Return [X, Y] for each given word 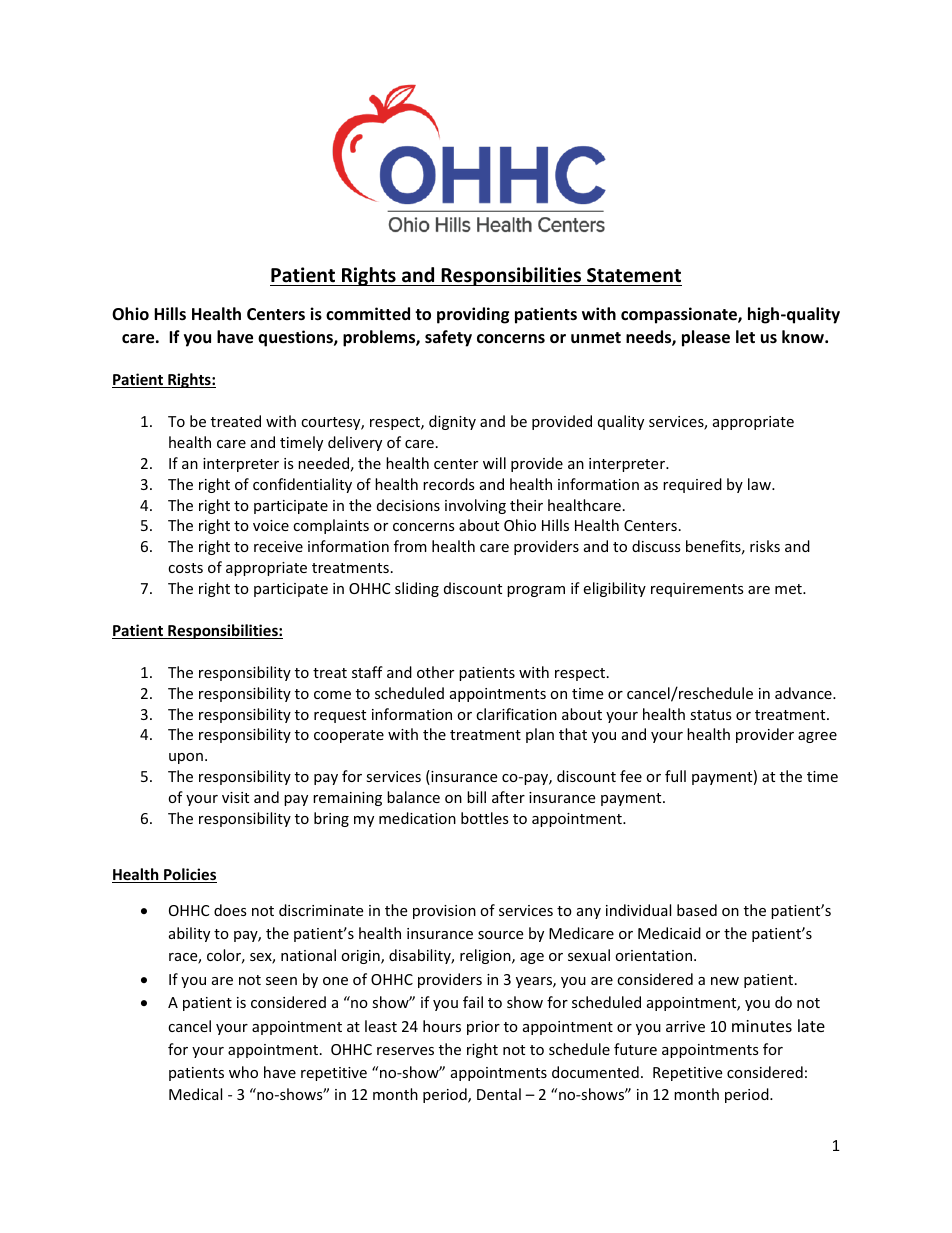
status [711, 715]
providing [473, 315]
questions [296, 338]
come [332, 695]
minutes [762, 1026]
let [745, 337]
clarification [516, 714]
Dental [499, 1094]
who [243, 1072]
